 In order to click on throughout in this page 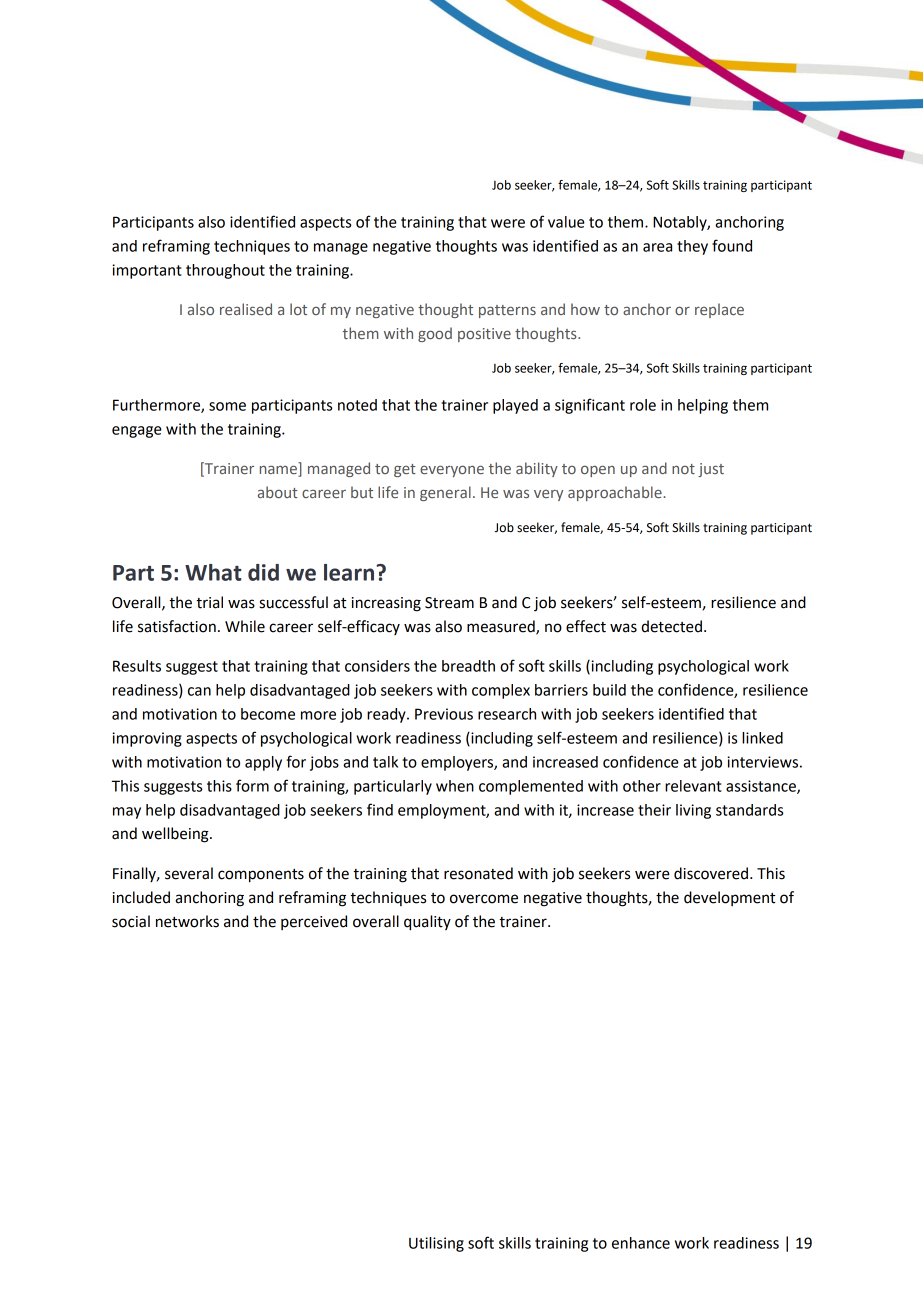, I will do `click(225, 271)`.
